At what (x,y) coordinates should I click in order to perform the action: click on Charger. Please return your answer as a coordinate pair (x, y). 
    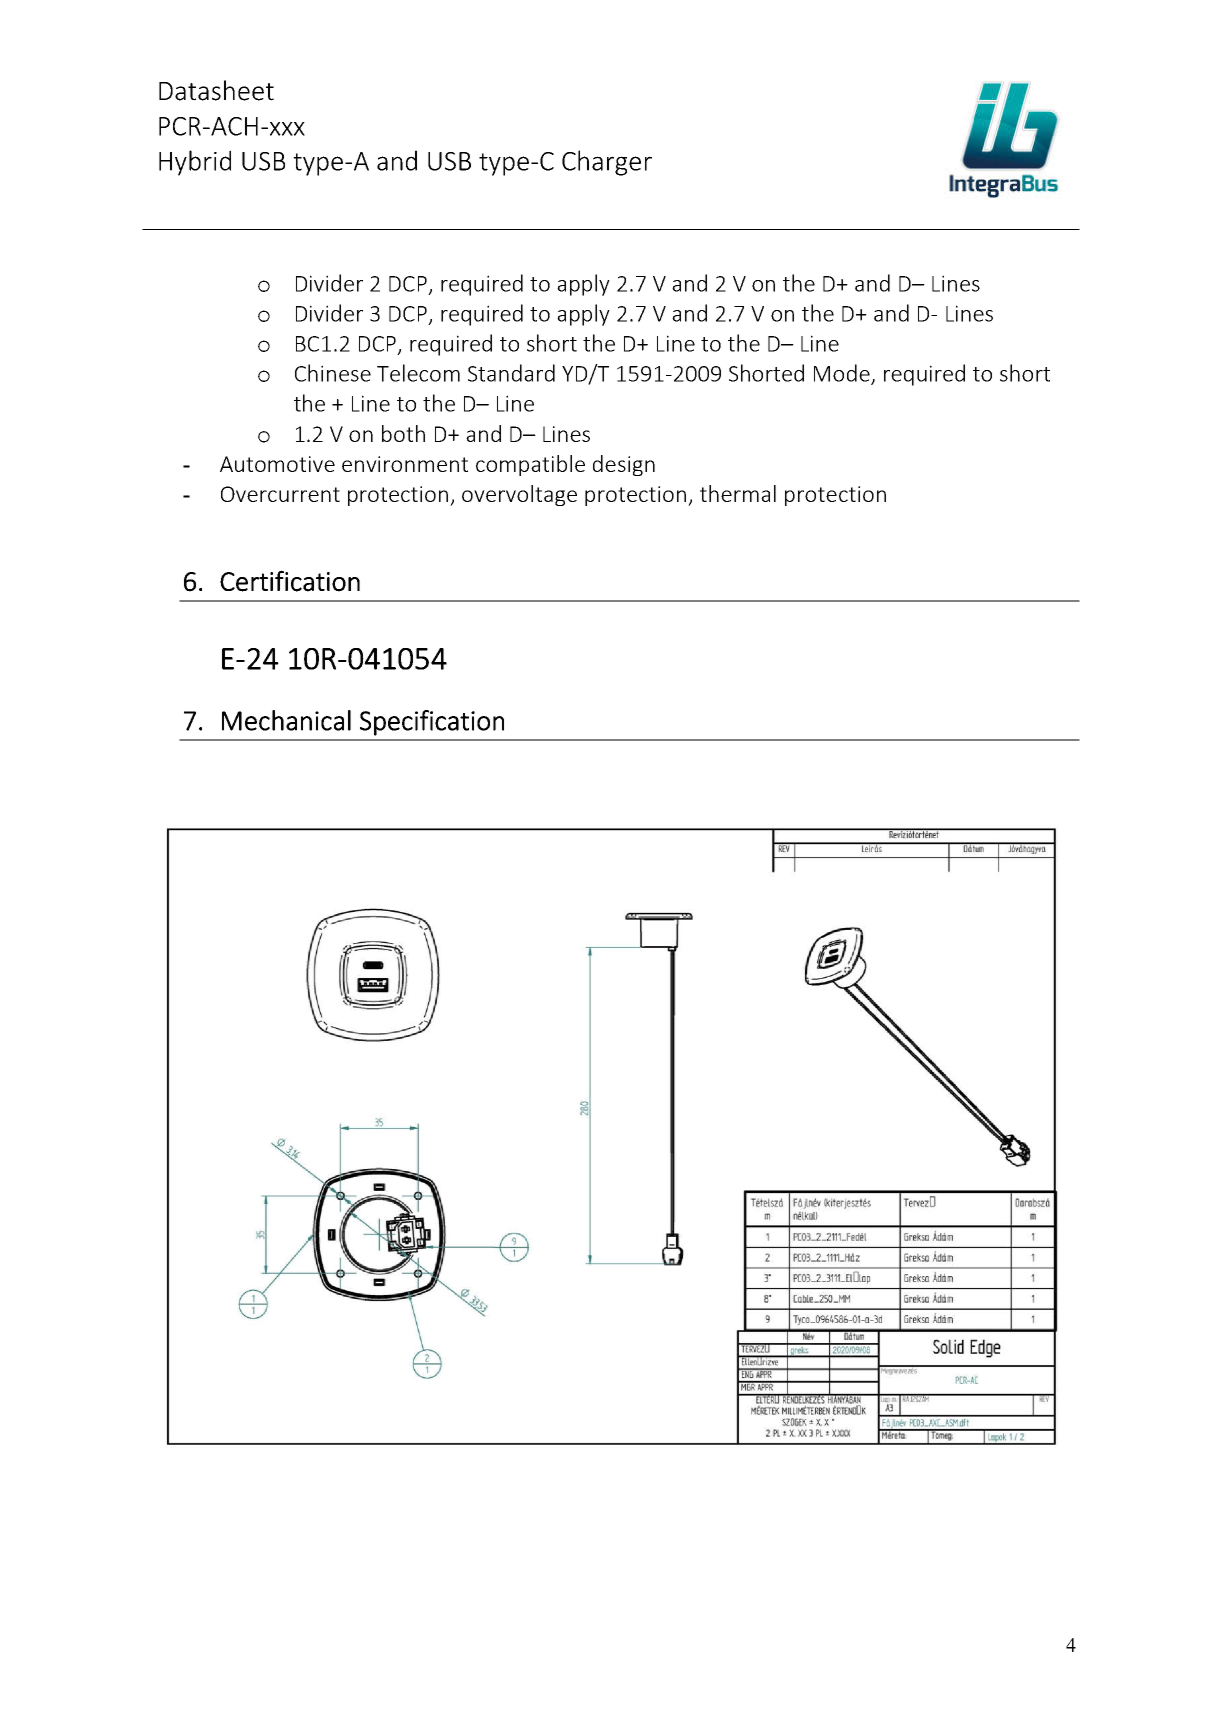
    Looking at the image, I should click on (607, 163).
